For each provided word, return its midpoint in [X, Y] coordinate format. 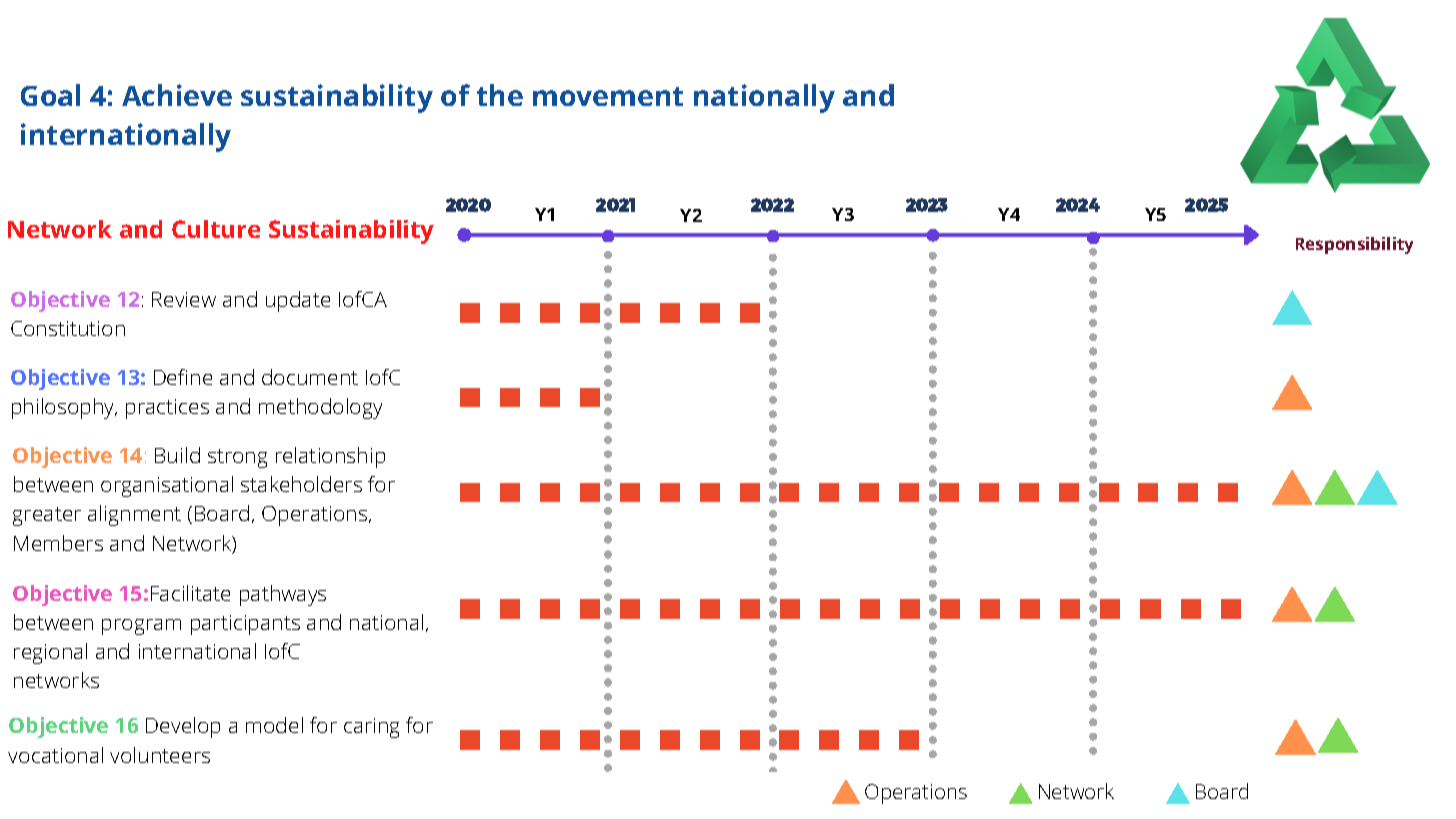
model [274, 725]
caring [371, 728]
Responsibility [1354, 245]
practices [167, 409]
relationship [330, 457]
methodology [320, 408]
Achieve [177, 95]
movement [608, 96]
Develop [183, 727]
